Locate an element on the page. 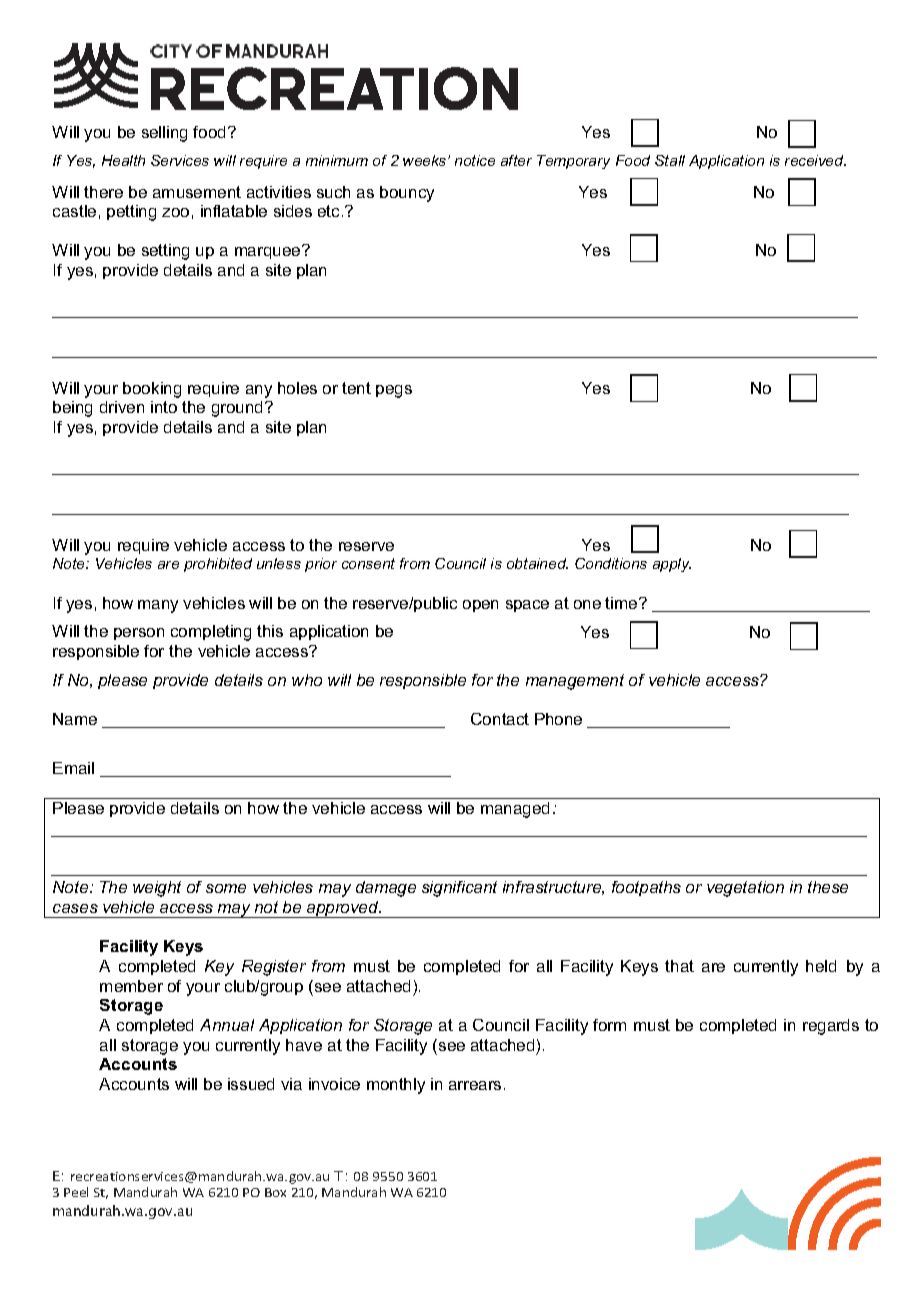  weight is located at coordinates (157, 889).
